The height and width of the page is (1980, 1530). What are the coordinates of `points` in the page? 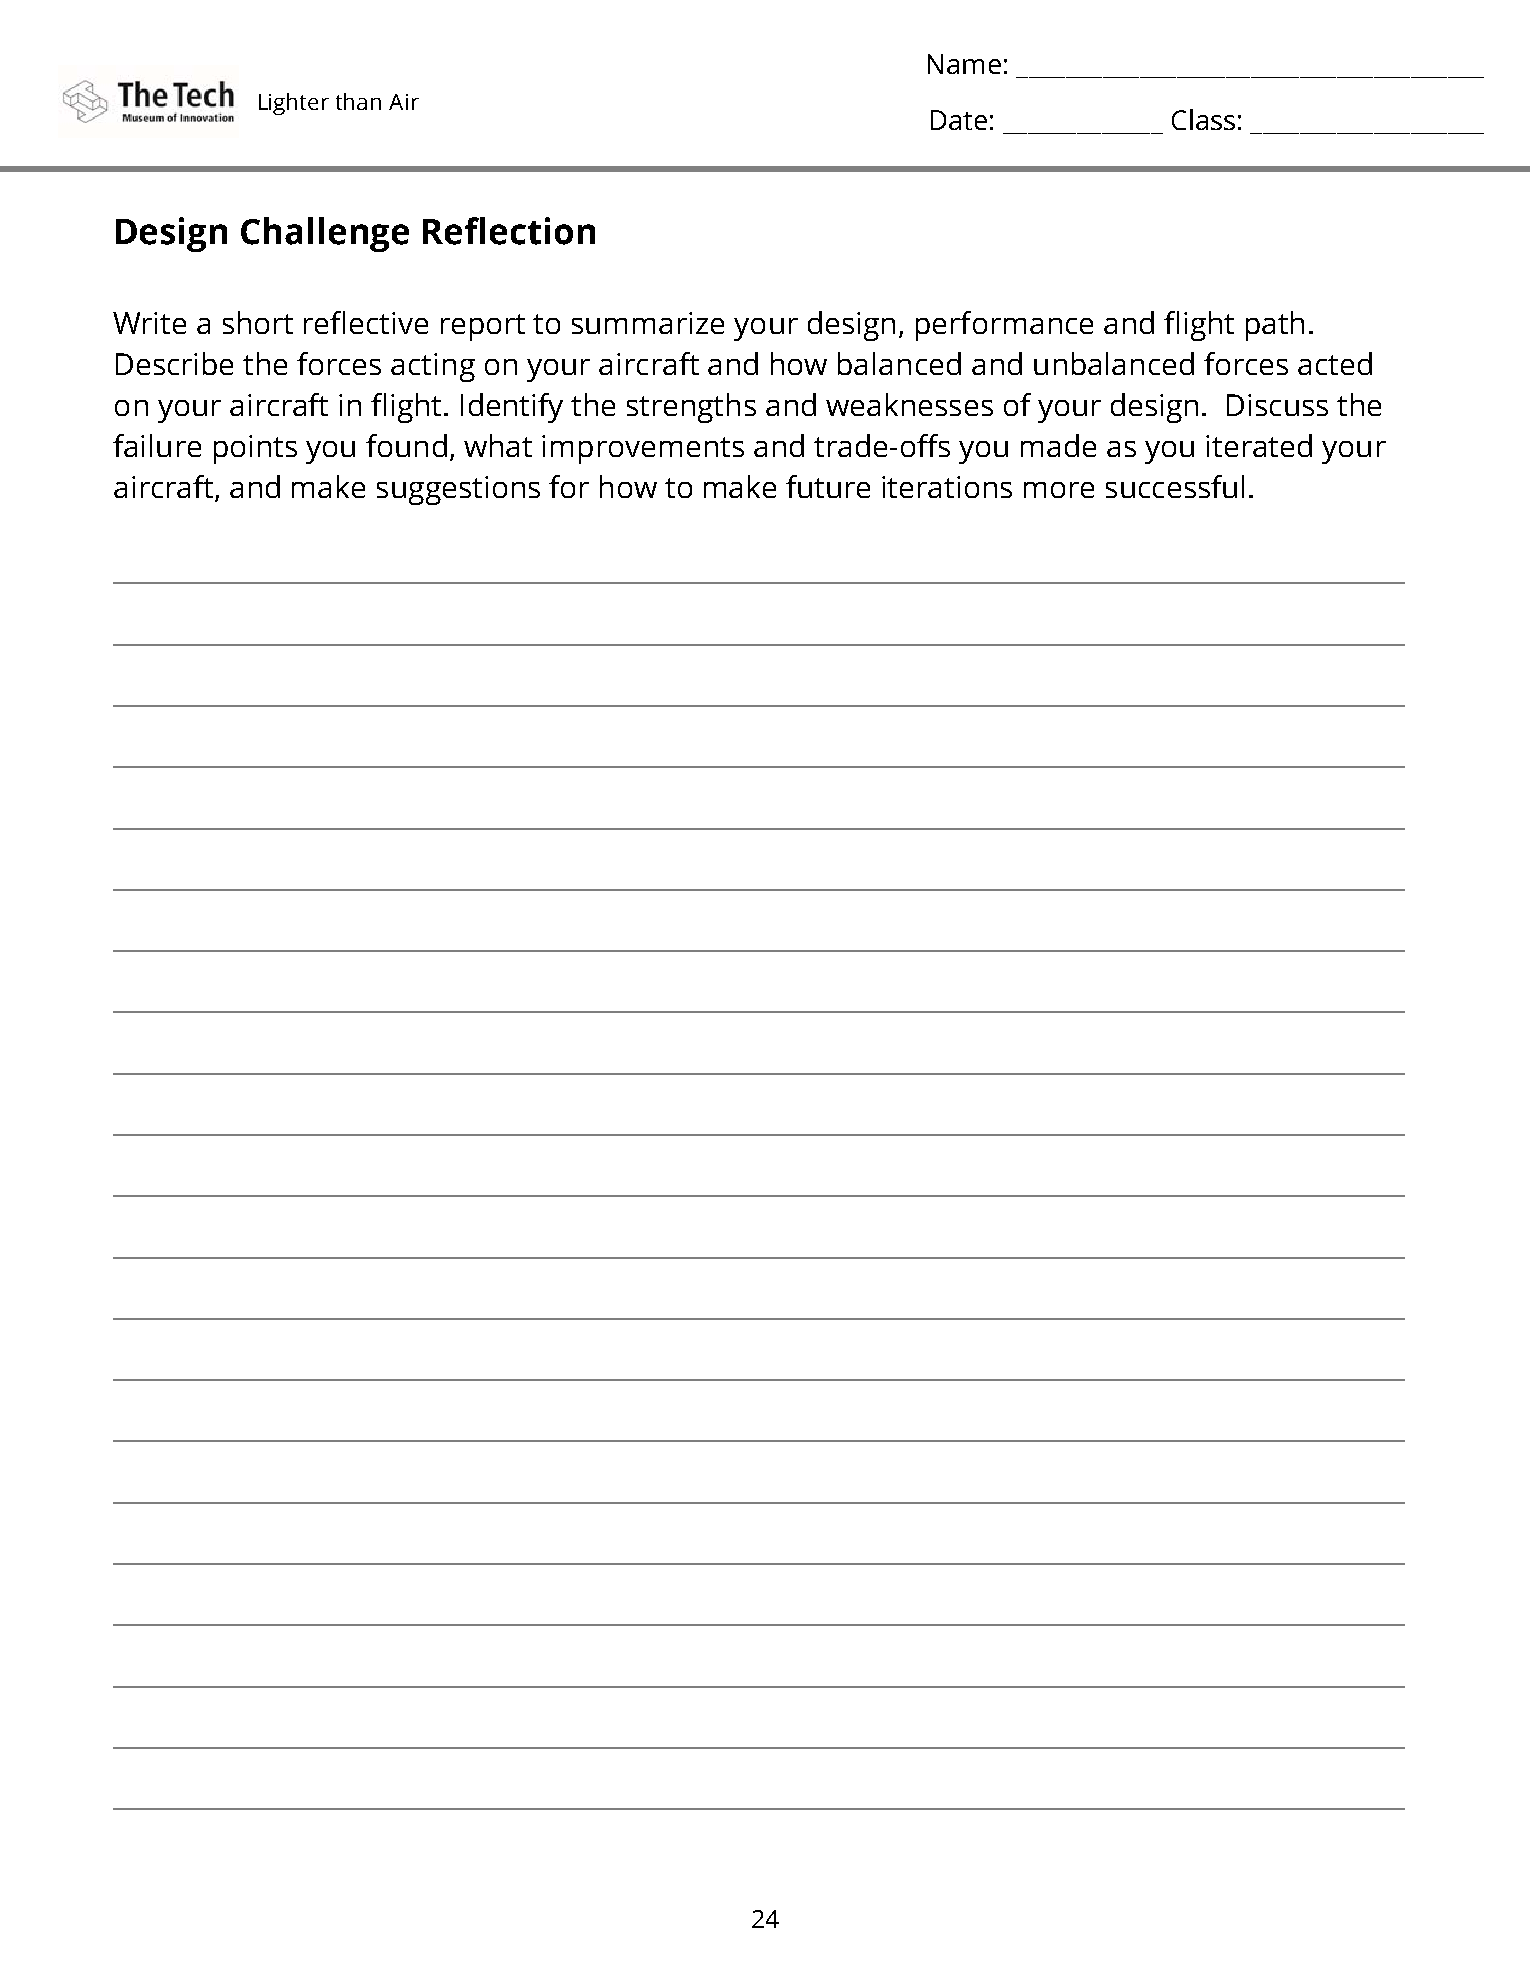 It's located at (255, 449).
